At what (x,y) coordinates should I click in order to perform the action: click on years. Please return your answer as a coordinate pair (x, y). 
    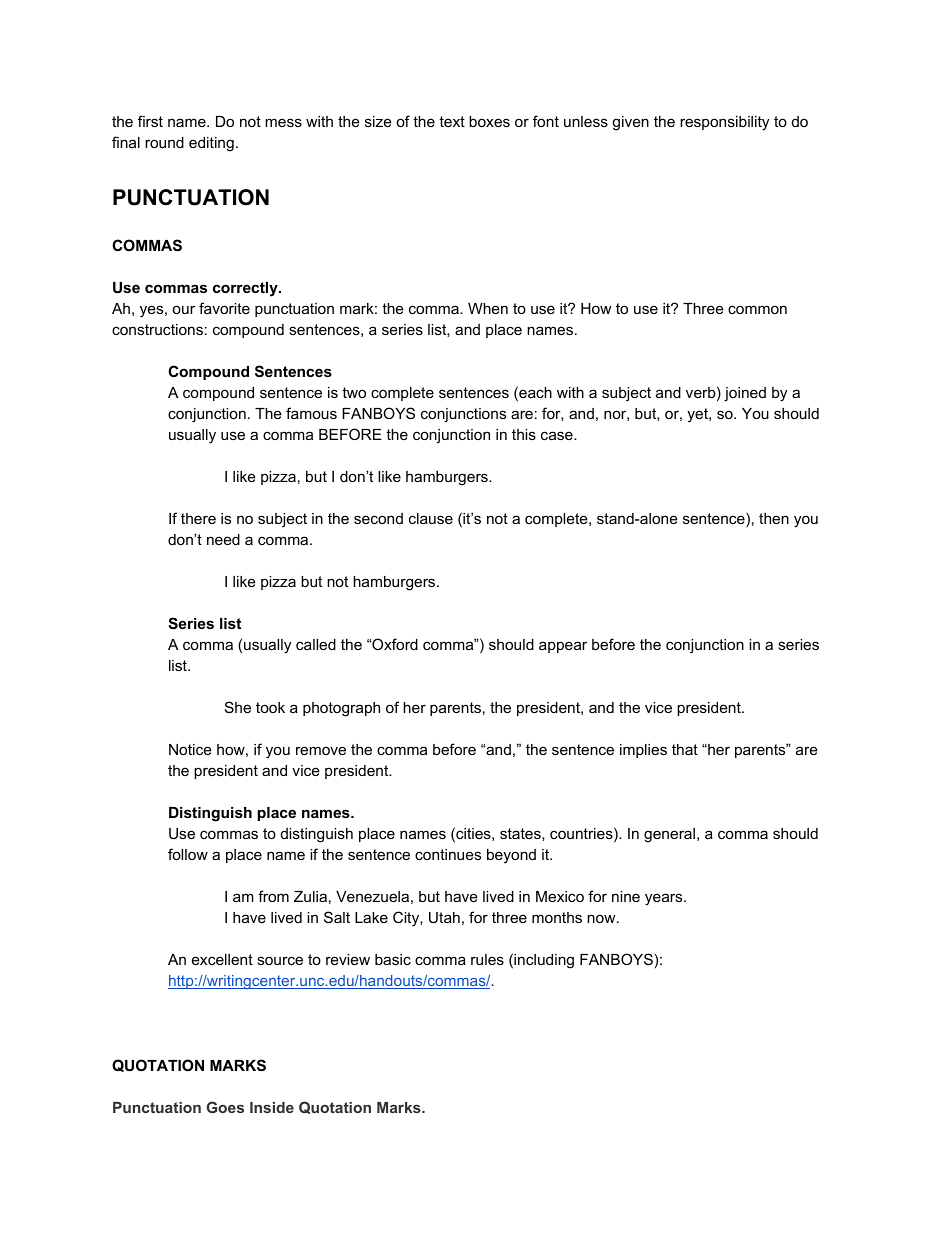
    Looking at the image, I should click on (665, 899).
